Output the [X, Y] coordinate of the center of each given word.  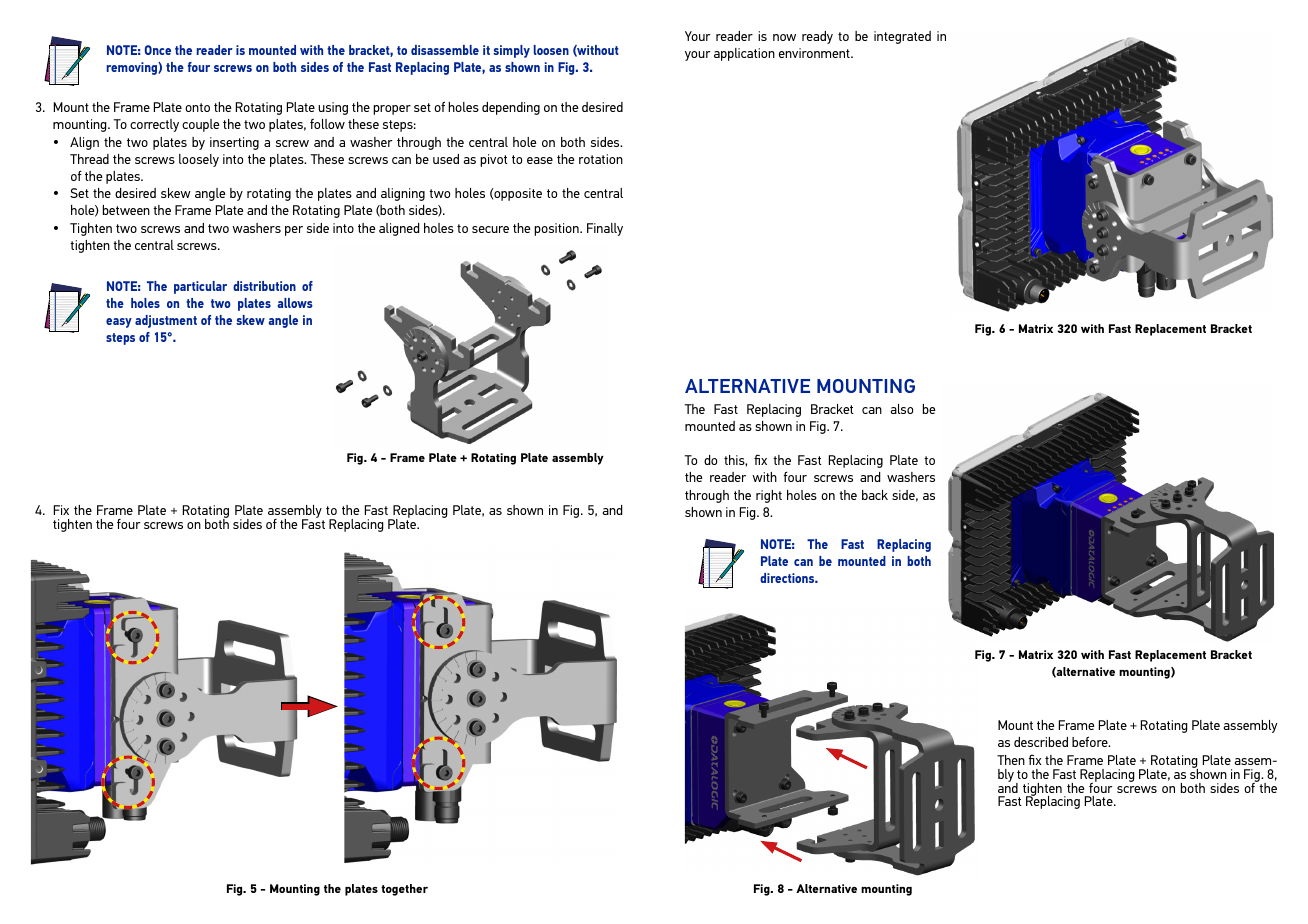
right [769, 496]
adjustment [166, 321]
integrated [902, 37]
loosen [551, 50]
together [404, 890]
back [875, 495]
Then [1011, 760]
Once [158, 50]
